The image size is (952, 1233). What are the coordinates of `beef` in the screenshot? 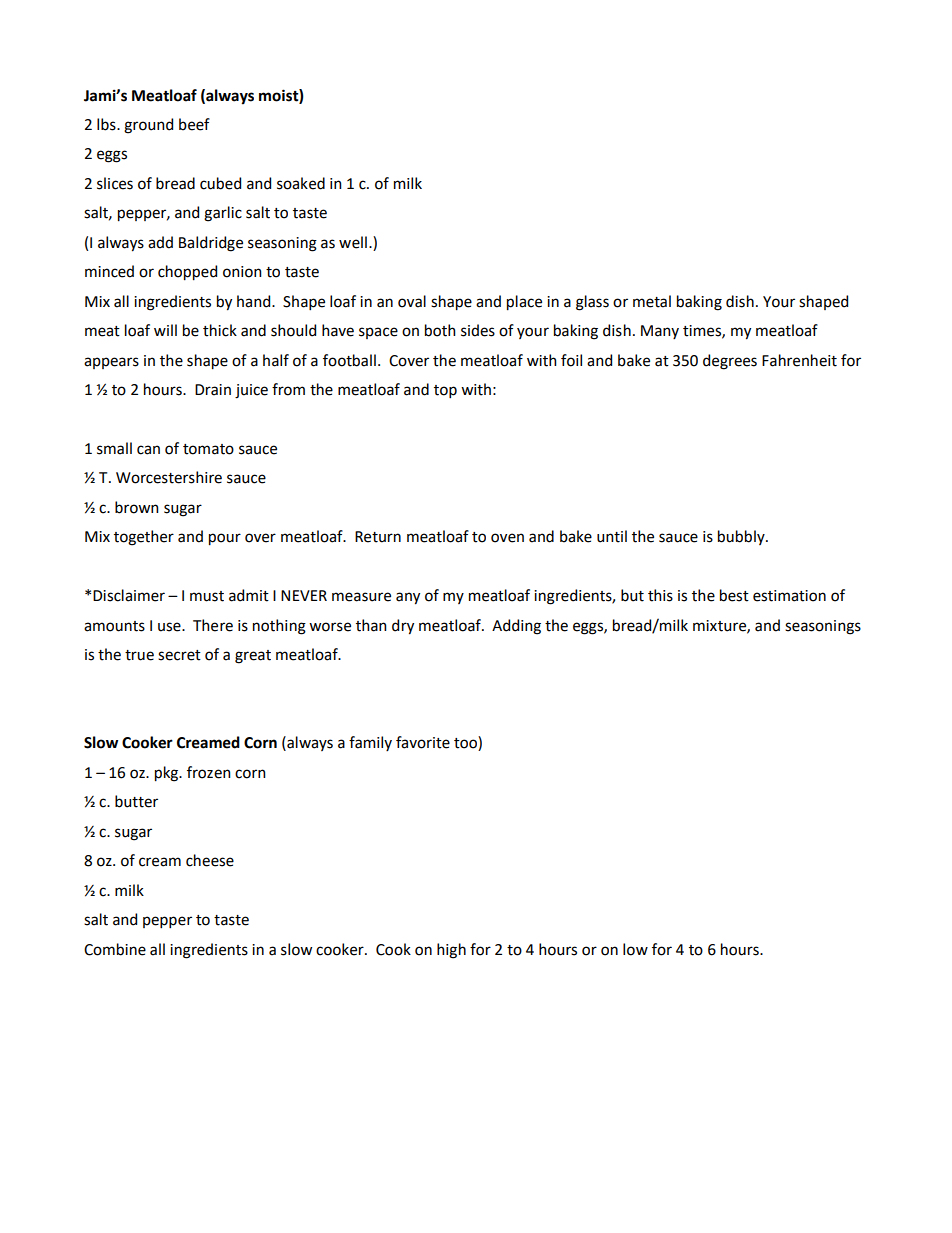 It's located at (194, 124).
